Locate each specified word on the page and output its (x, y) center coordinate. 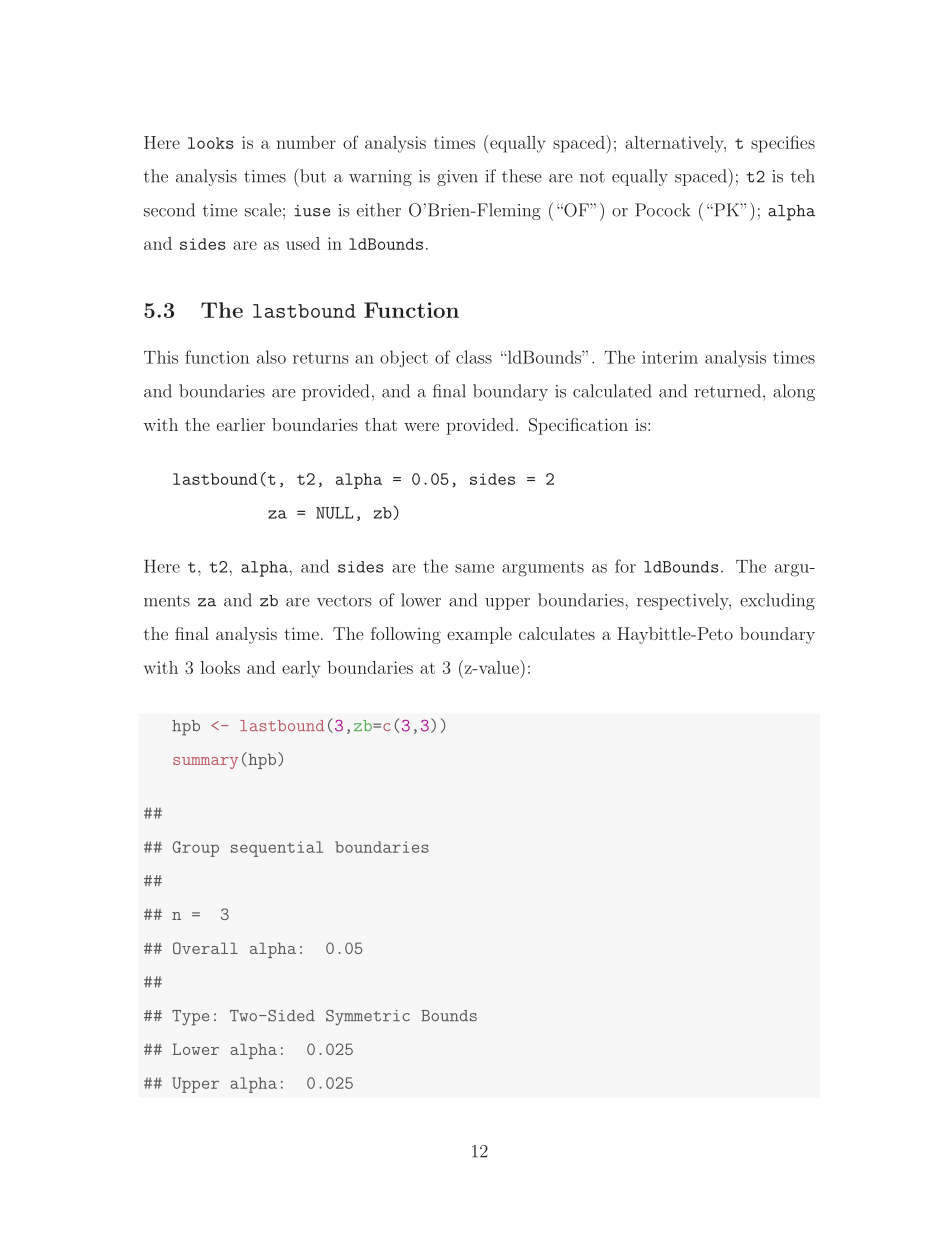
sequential (277, 849)
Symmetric (368, 1018)
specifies (783, 144)
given (457, 178)
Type (190, 1018)
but (312, 175)
